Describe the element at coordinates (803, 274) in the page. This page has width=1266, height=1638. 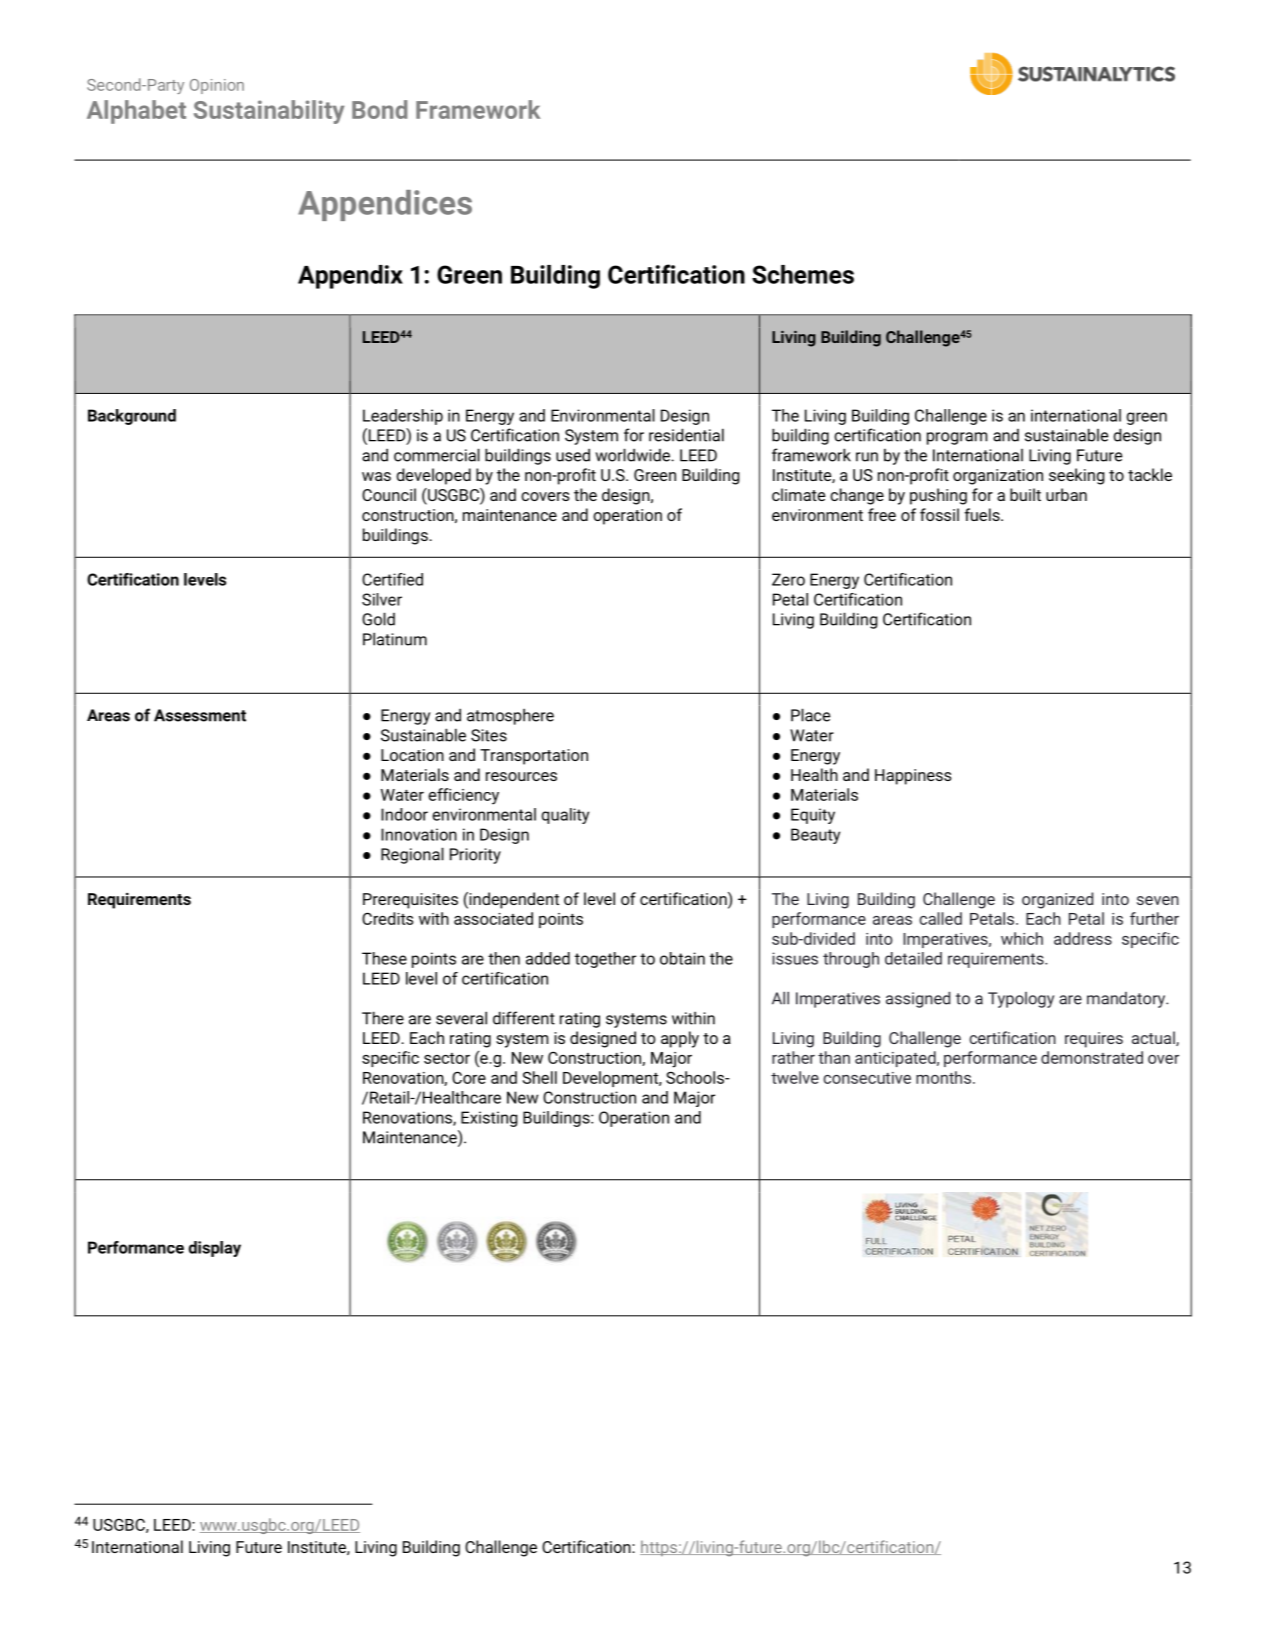
I see `Schemes` at that location.
